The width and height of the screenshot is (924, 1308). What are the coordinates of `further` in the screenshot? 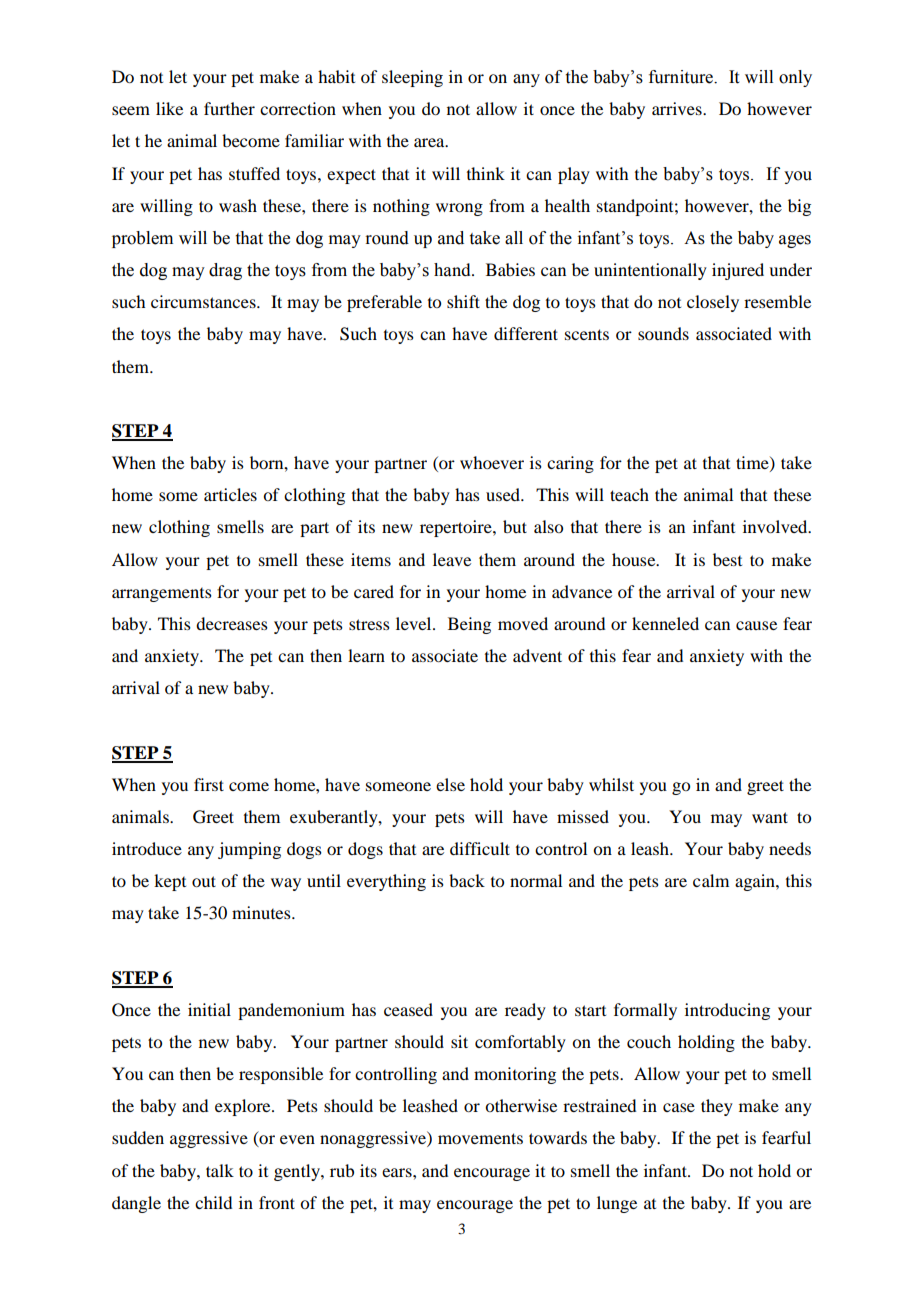 It's located at (229, 108).
